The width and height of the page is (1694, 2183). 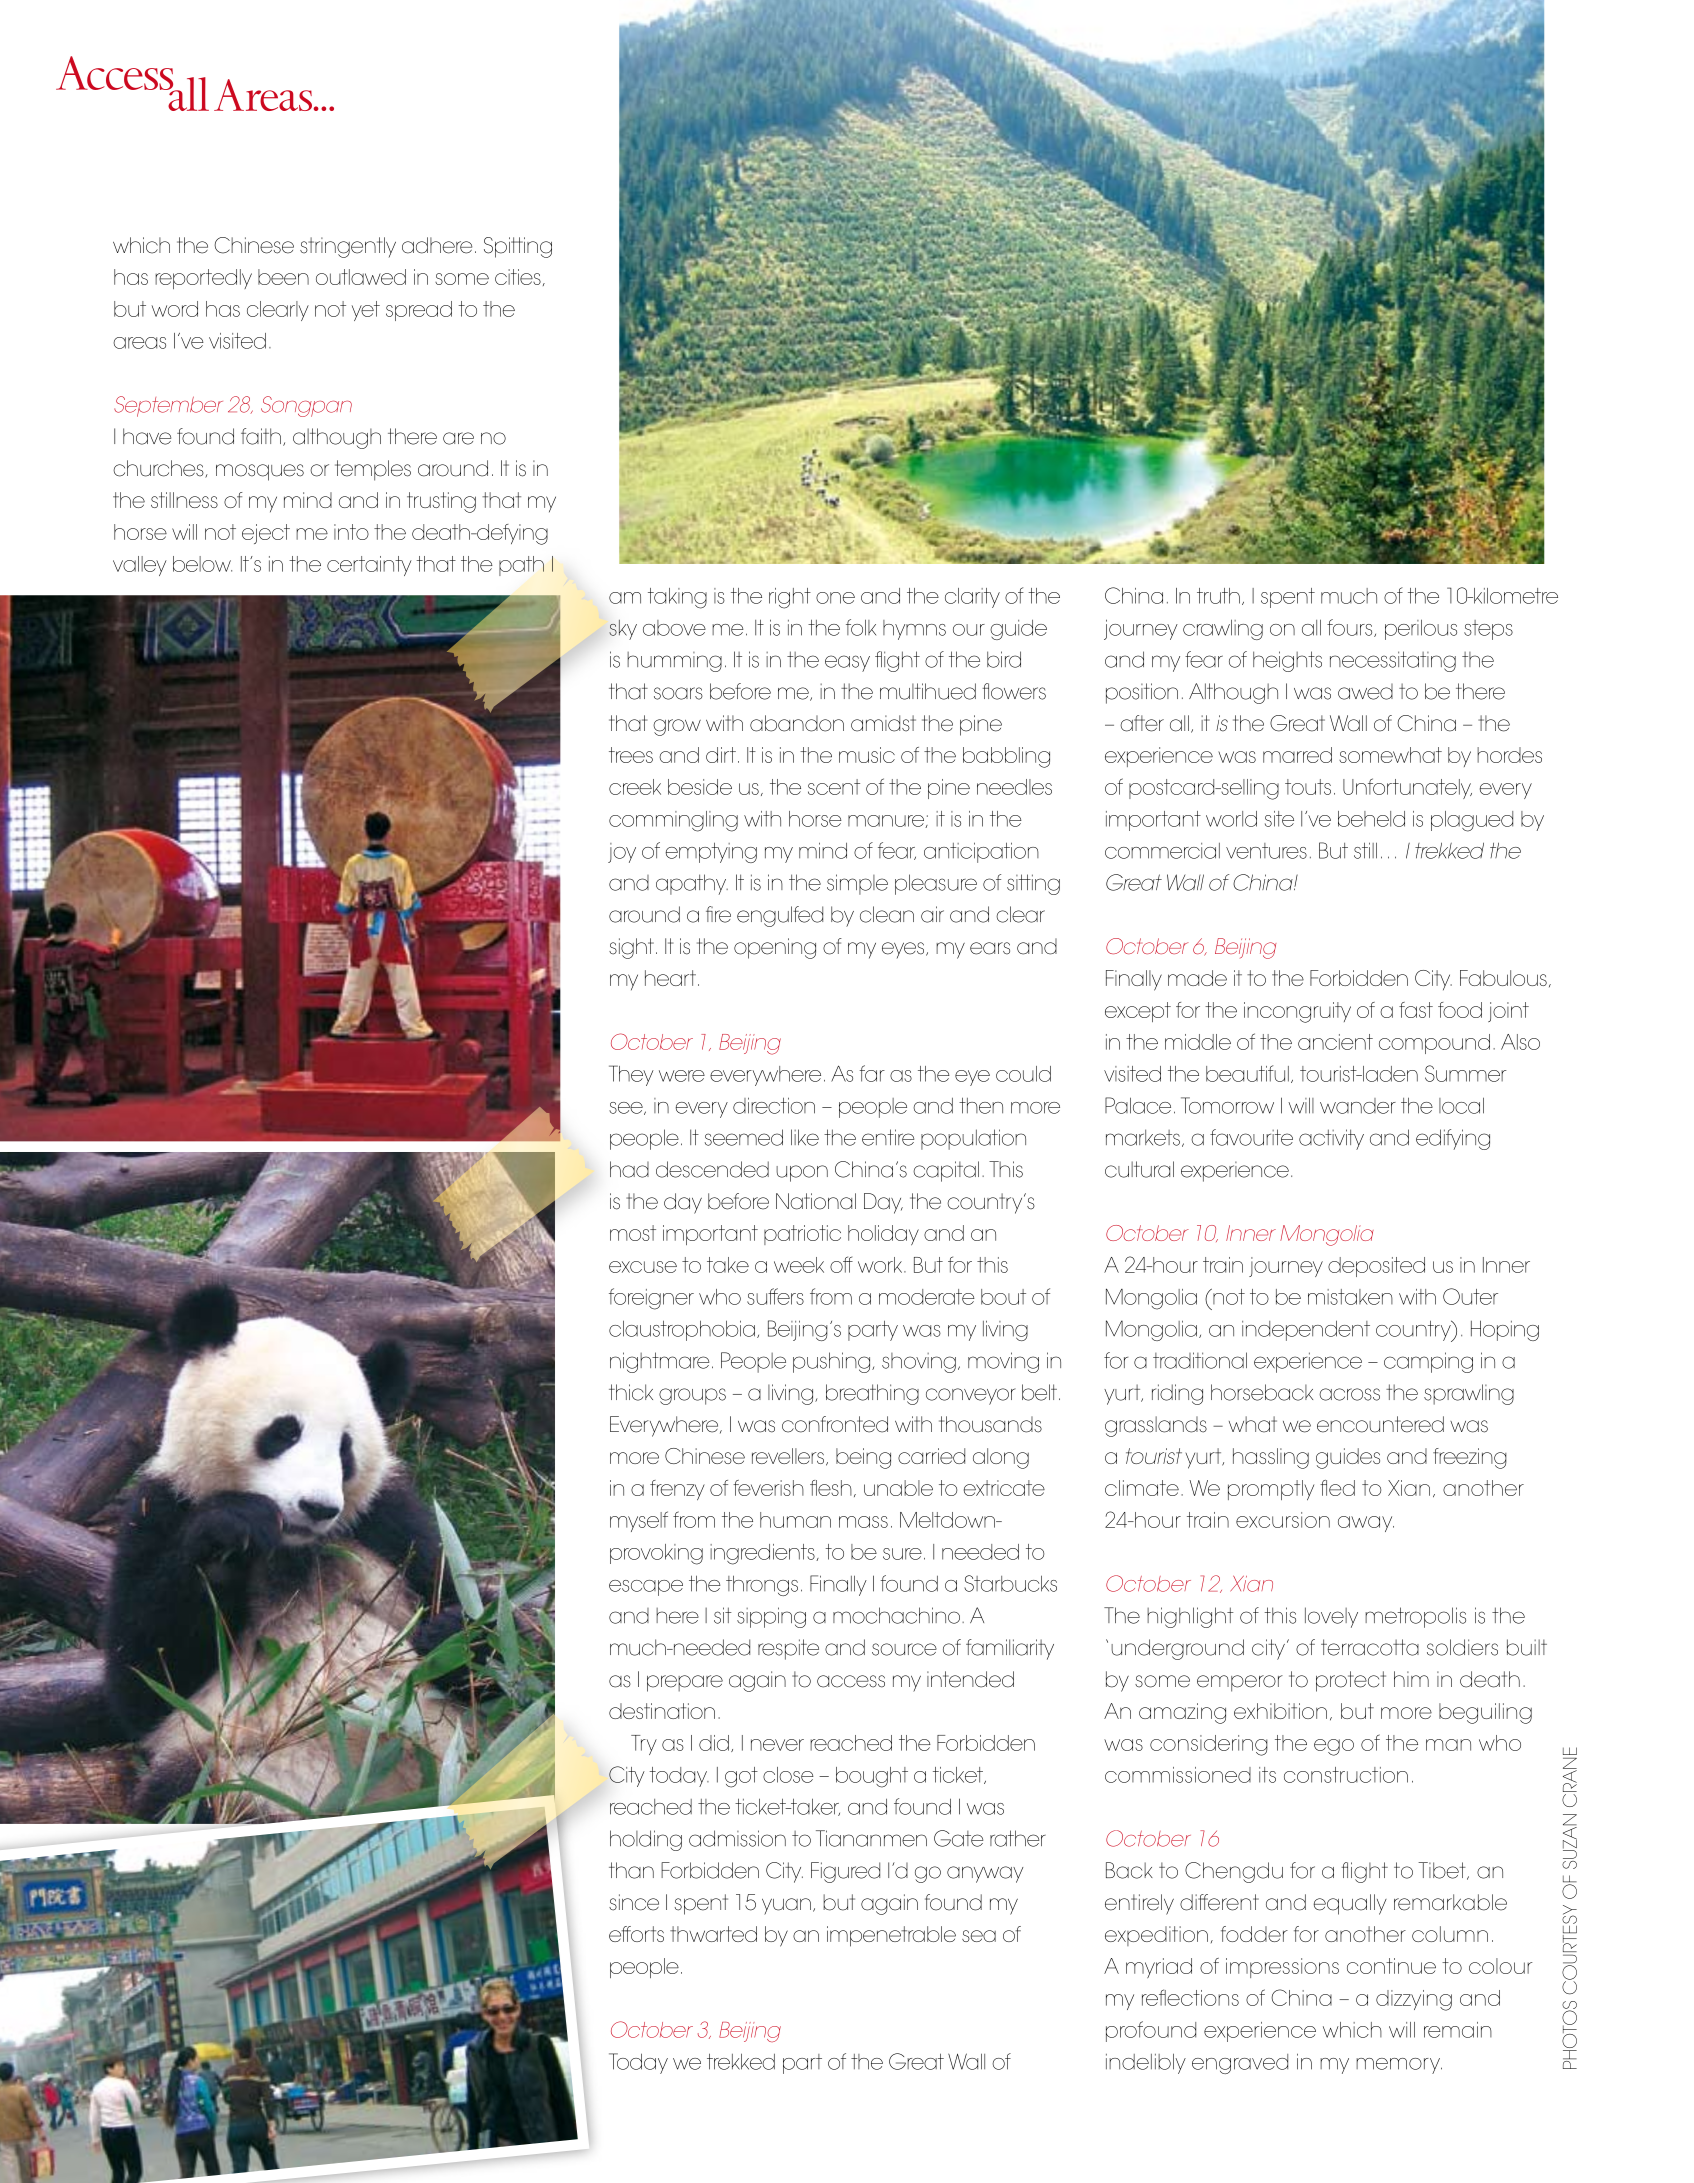 I want to click on activity, so click(x=1331, y=1139).
